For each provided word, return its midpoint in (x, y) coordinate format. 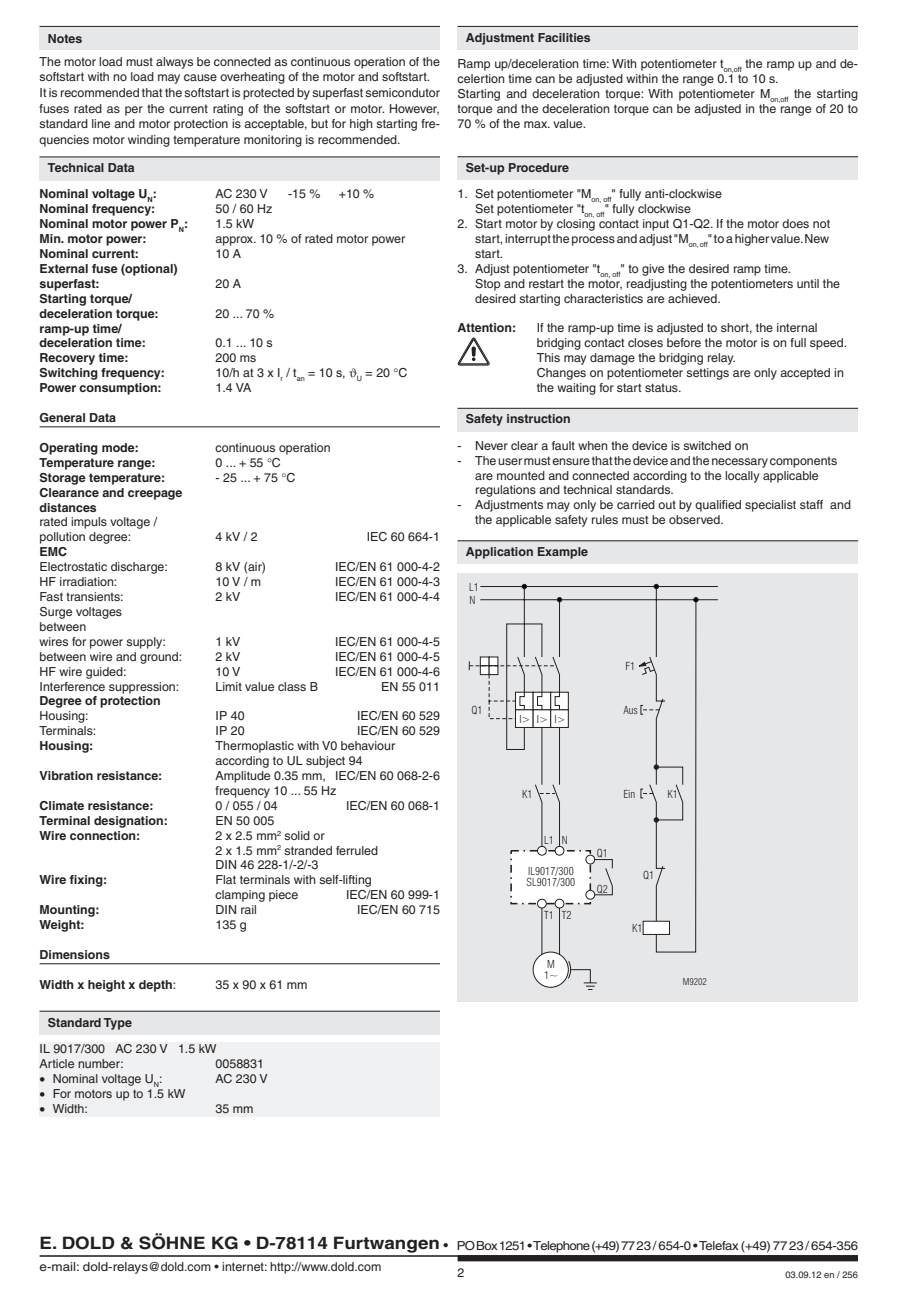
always (174, 63)
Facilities (564, 37)
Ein (629, 794)
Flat (226, 879)
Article (56, 1063)
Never (492, 445)
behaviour (368, 745)
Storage (63, 479)
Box (487, 1245)
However (414, 109)
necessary (740, 463)
